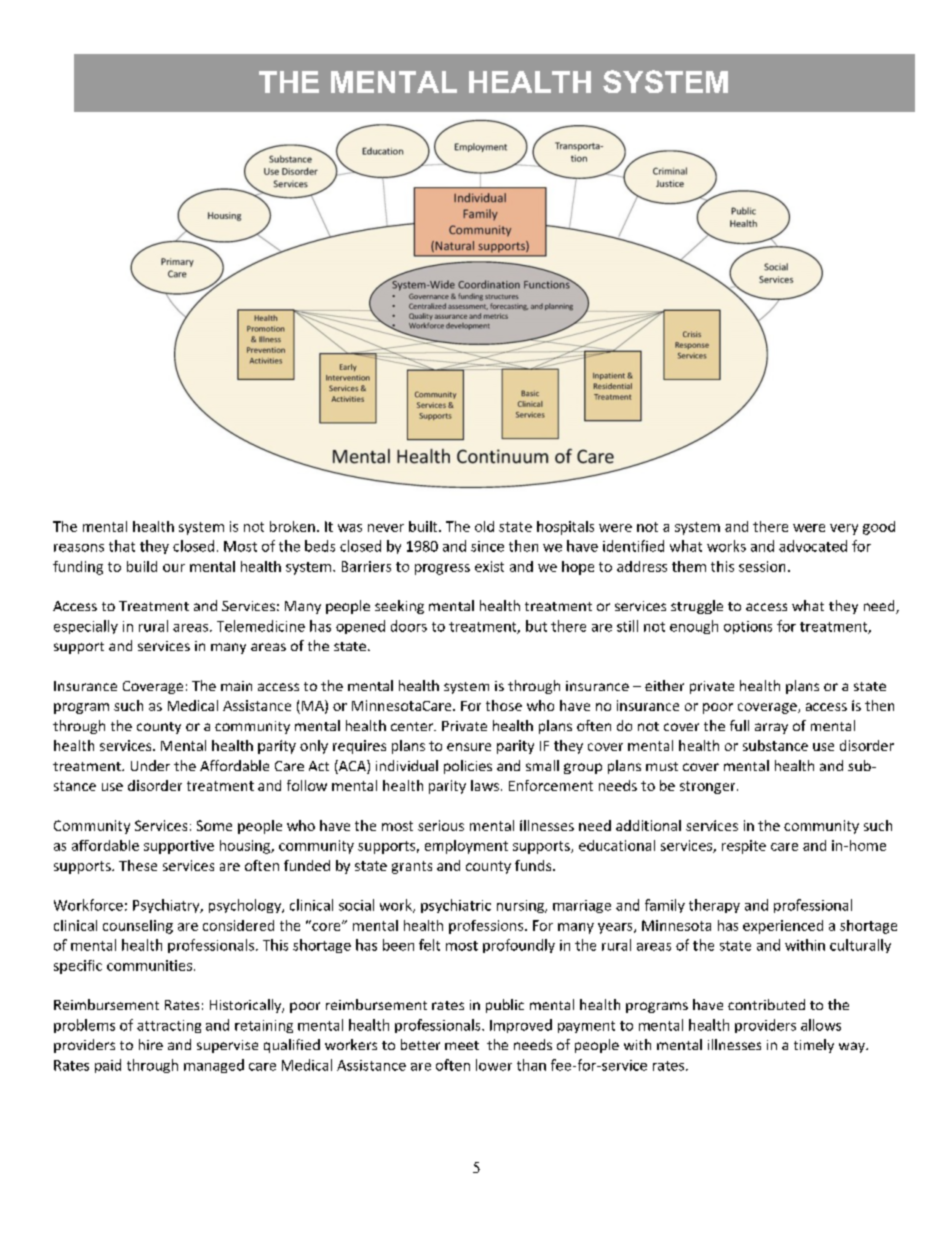 The image size is (952, 1233). I want to click on since, so click(487, 546).
